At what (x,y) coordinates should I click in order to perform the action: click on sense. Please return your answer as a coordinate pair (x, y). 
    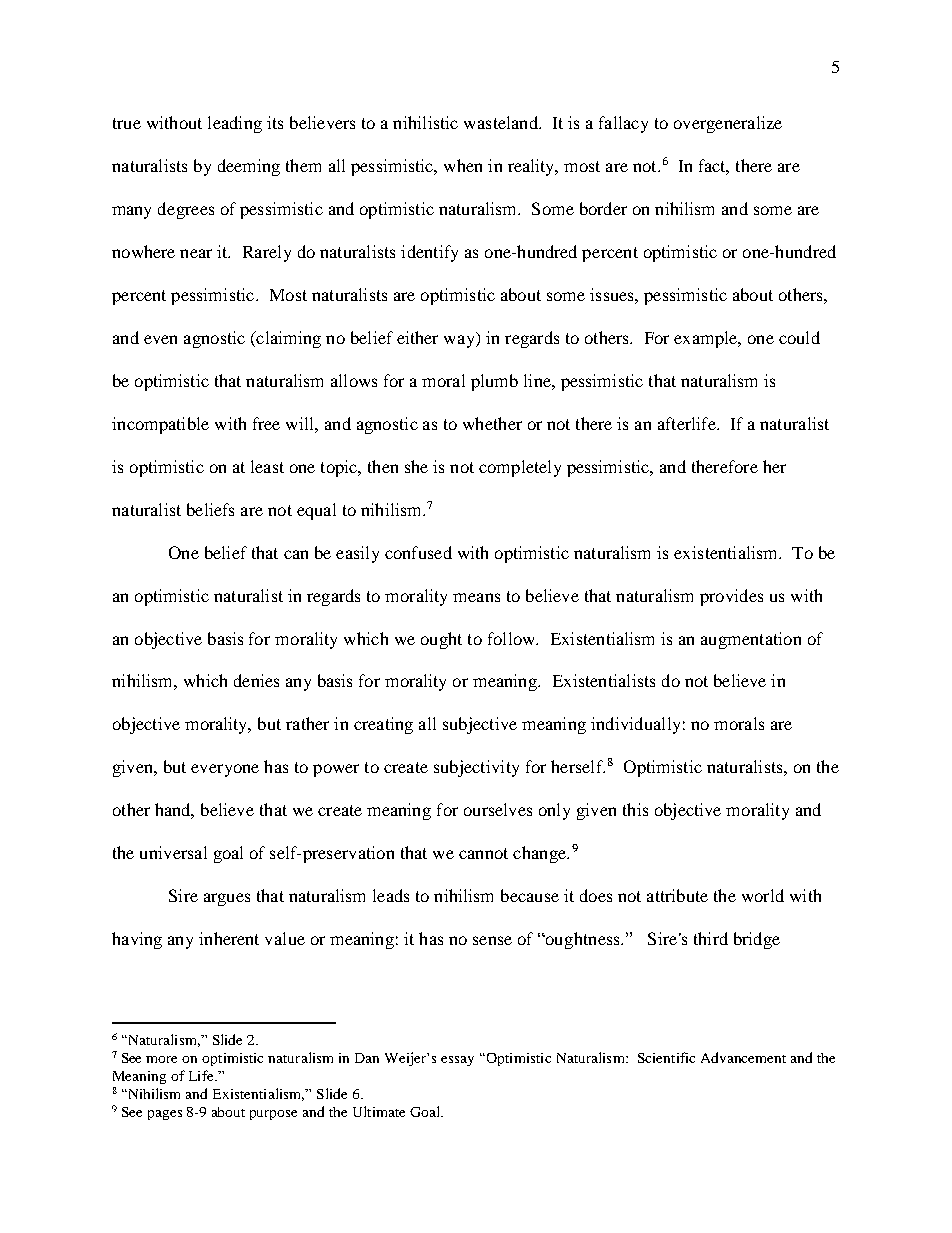
    Looking at the image, I should click on (492, 940).
